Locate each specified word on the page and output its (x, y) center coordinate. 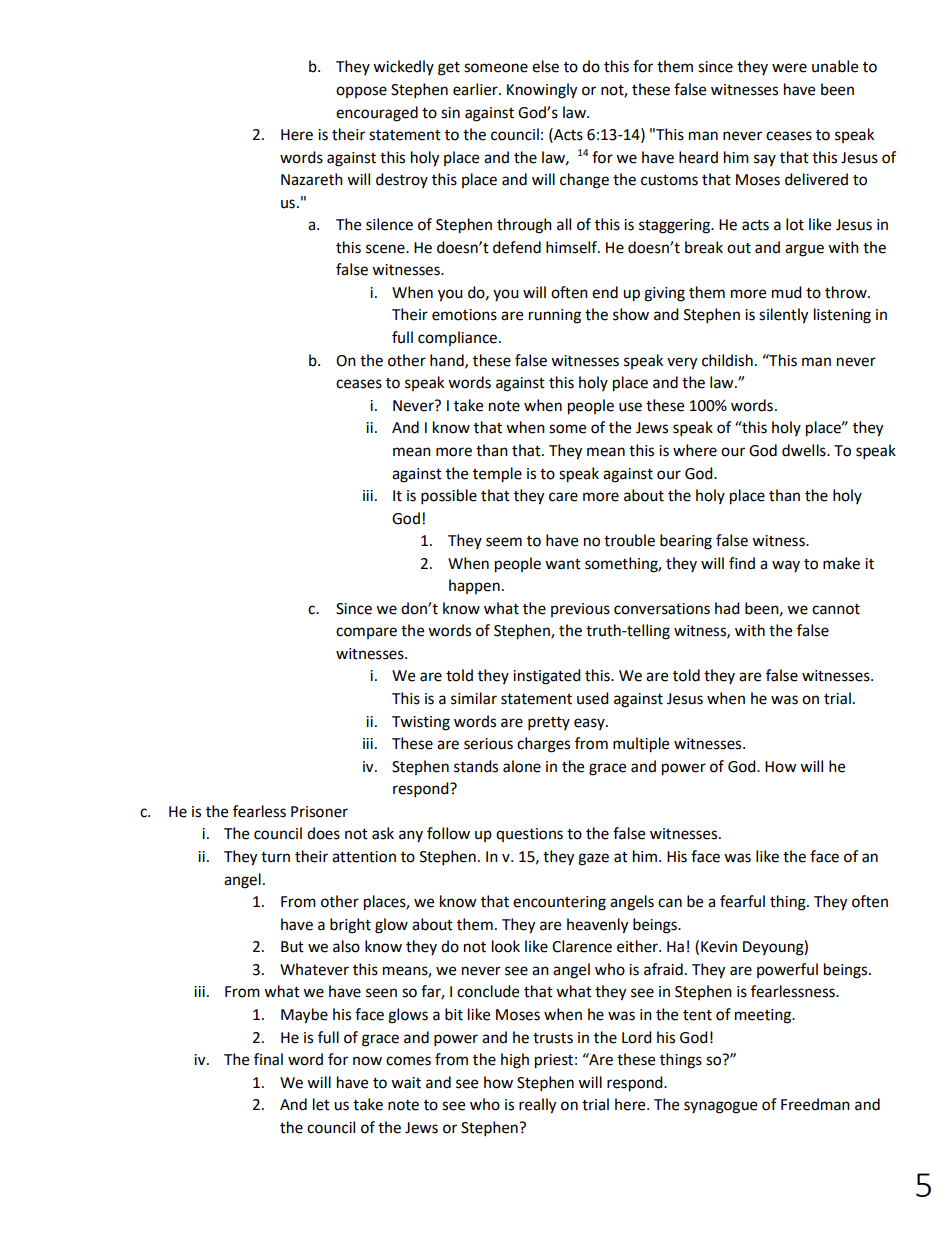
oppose (361, 92)
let (321, 1104)
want (563, 564)
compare (366, 633)
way (786, 566)
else (545, 66)
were (789, 68)
